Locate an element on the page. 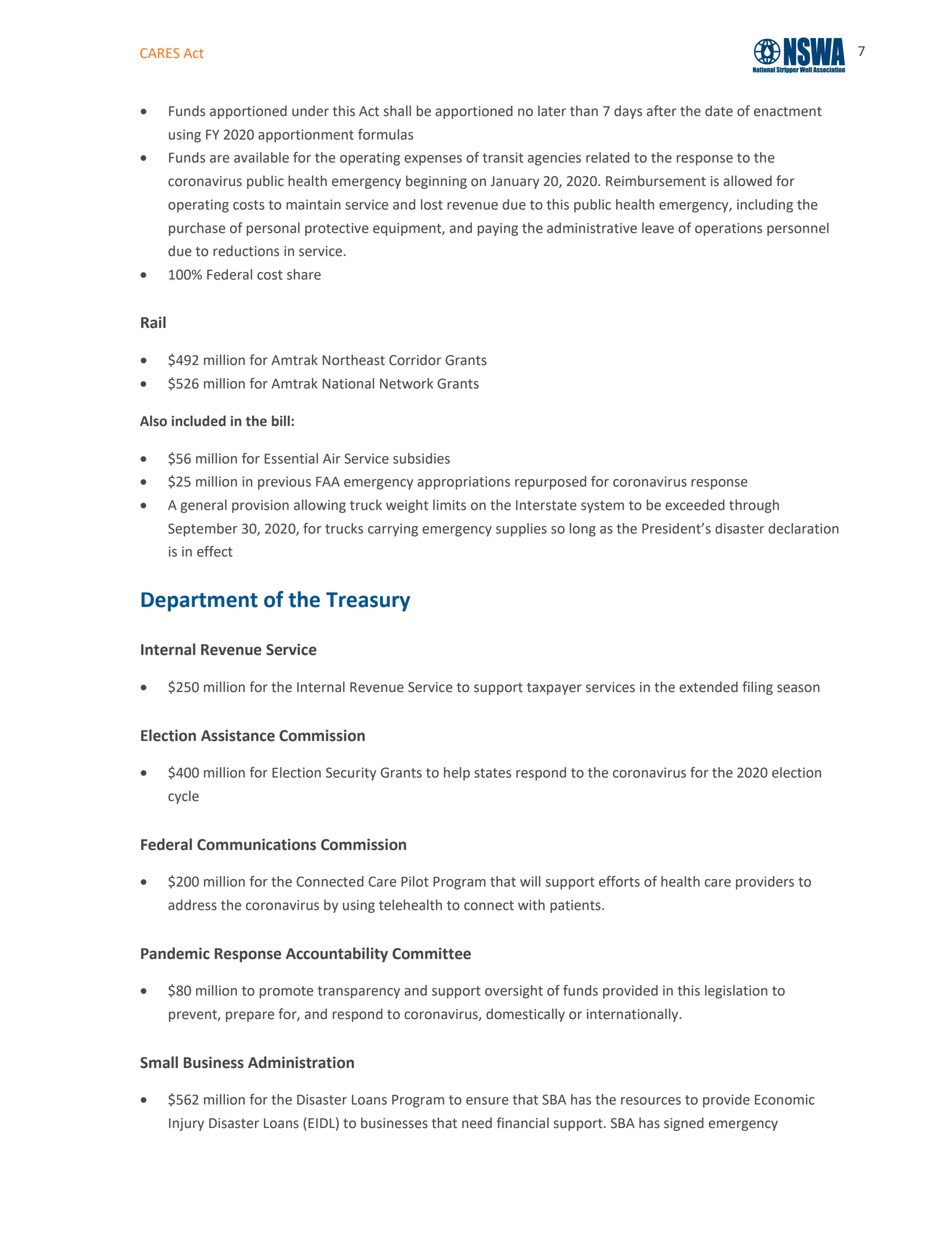 This document has height=1233, width=952. Injury is located at coordinates (186, 1124).
